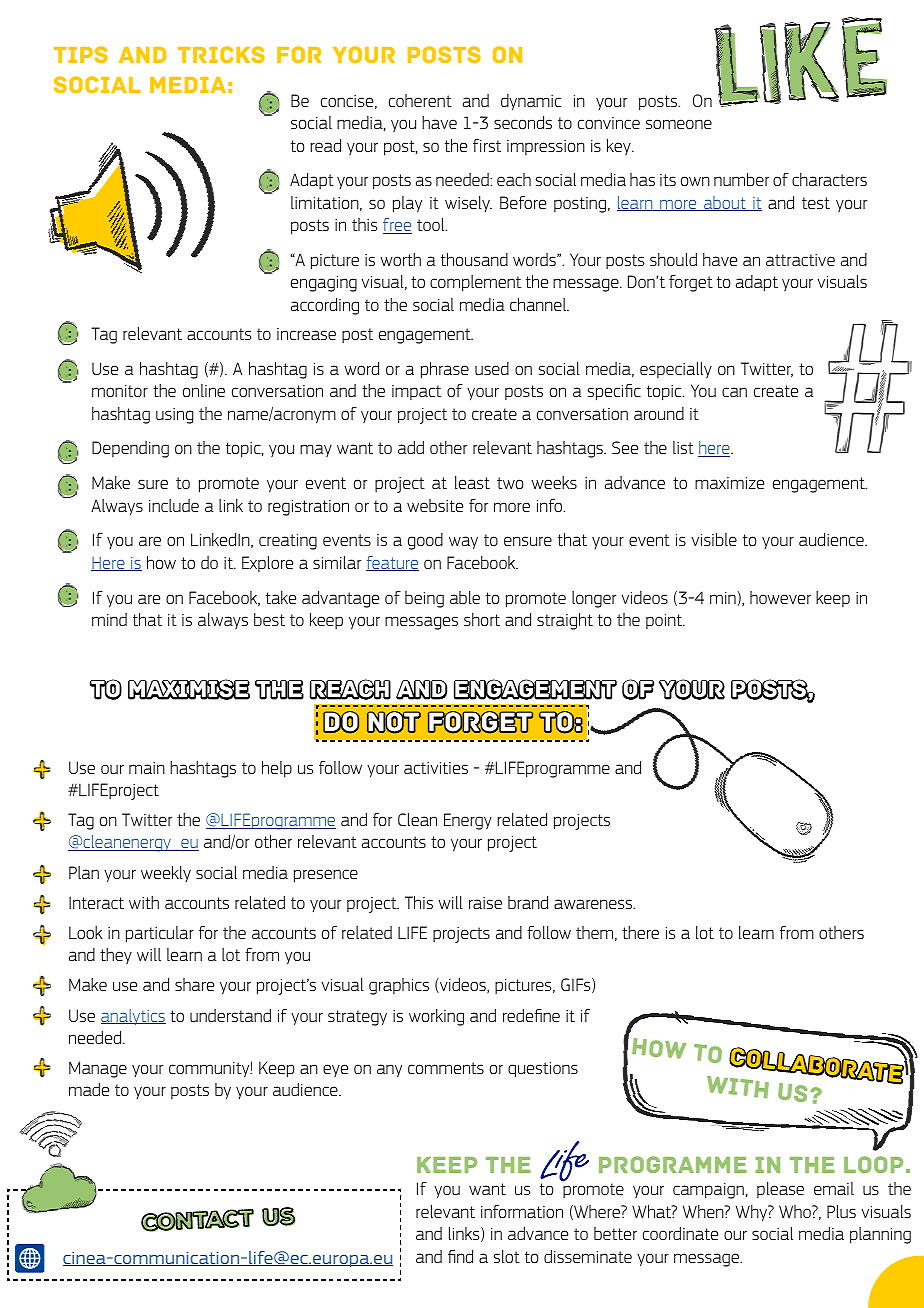  Describe the element at coordinates (189, 689) in the screenshot. I see `maximise` at that location.
